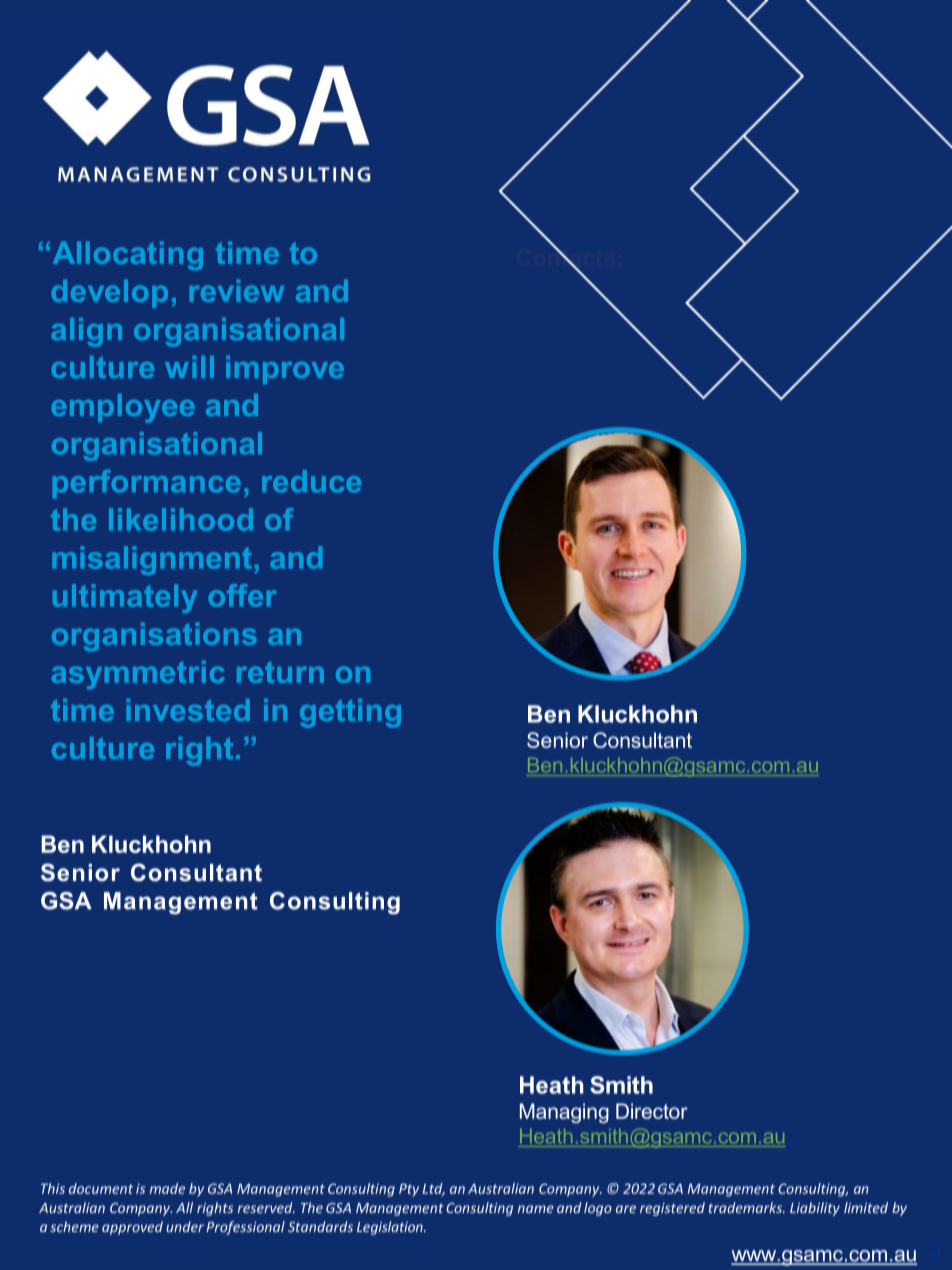 The width and height of the screenshot is (952, 1270). I want to click on made, so click(167, 1188).
